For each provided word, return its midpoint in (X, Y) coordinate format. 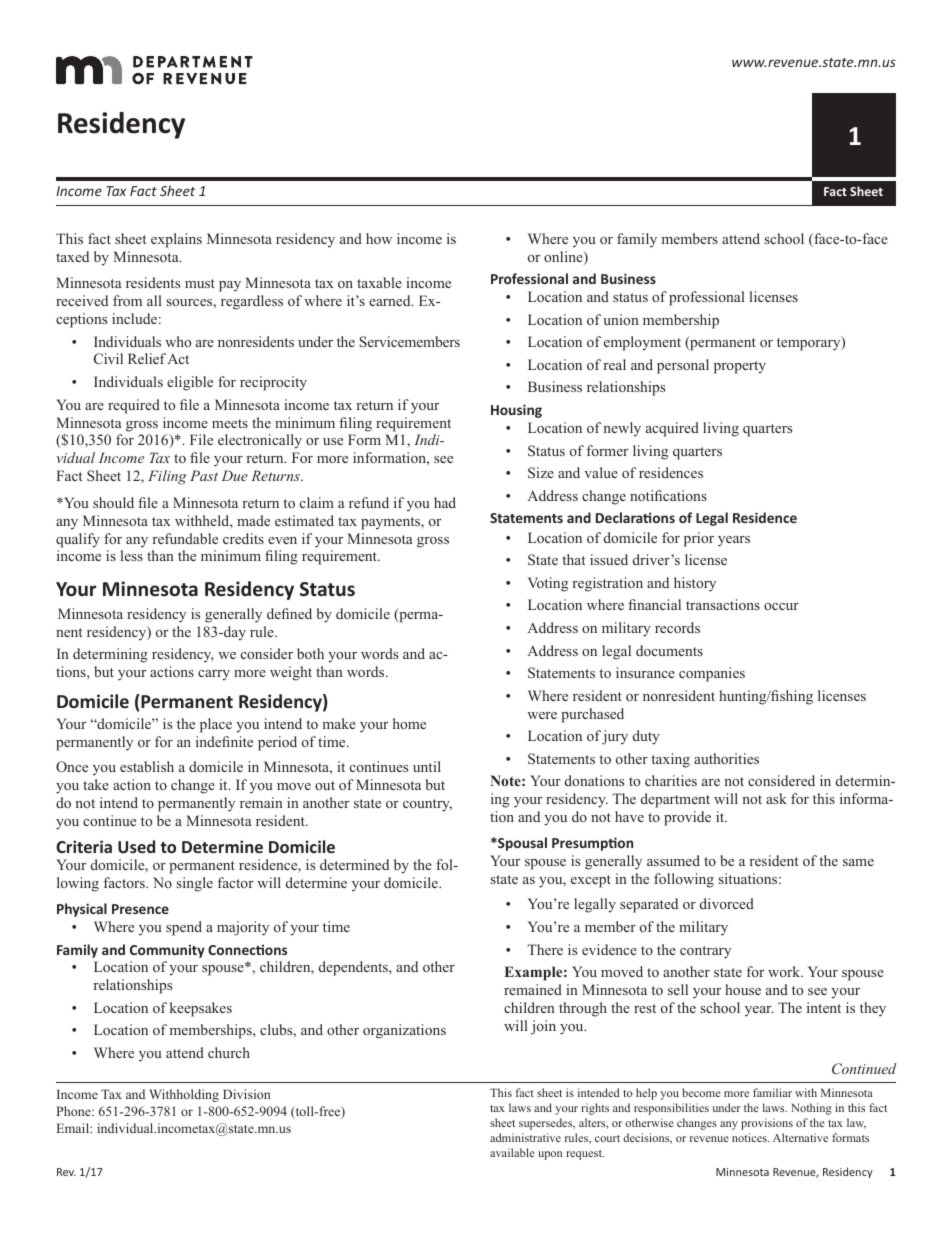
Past (204, 475)
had (445, 502)
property (740, 367)
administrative (525, 1137)
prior (699, 539)
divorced (727, 903)
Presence (140, 909)
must (200, 283)
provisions (767, 1124)
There (545, 949)
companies (712, 674)
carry (214, 675)
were (542, 715)
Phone (75, 1111)
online (564, 258)
